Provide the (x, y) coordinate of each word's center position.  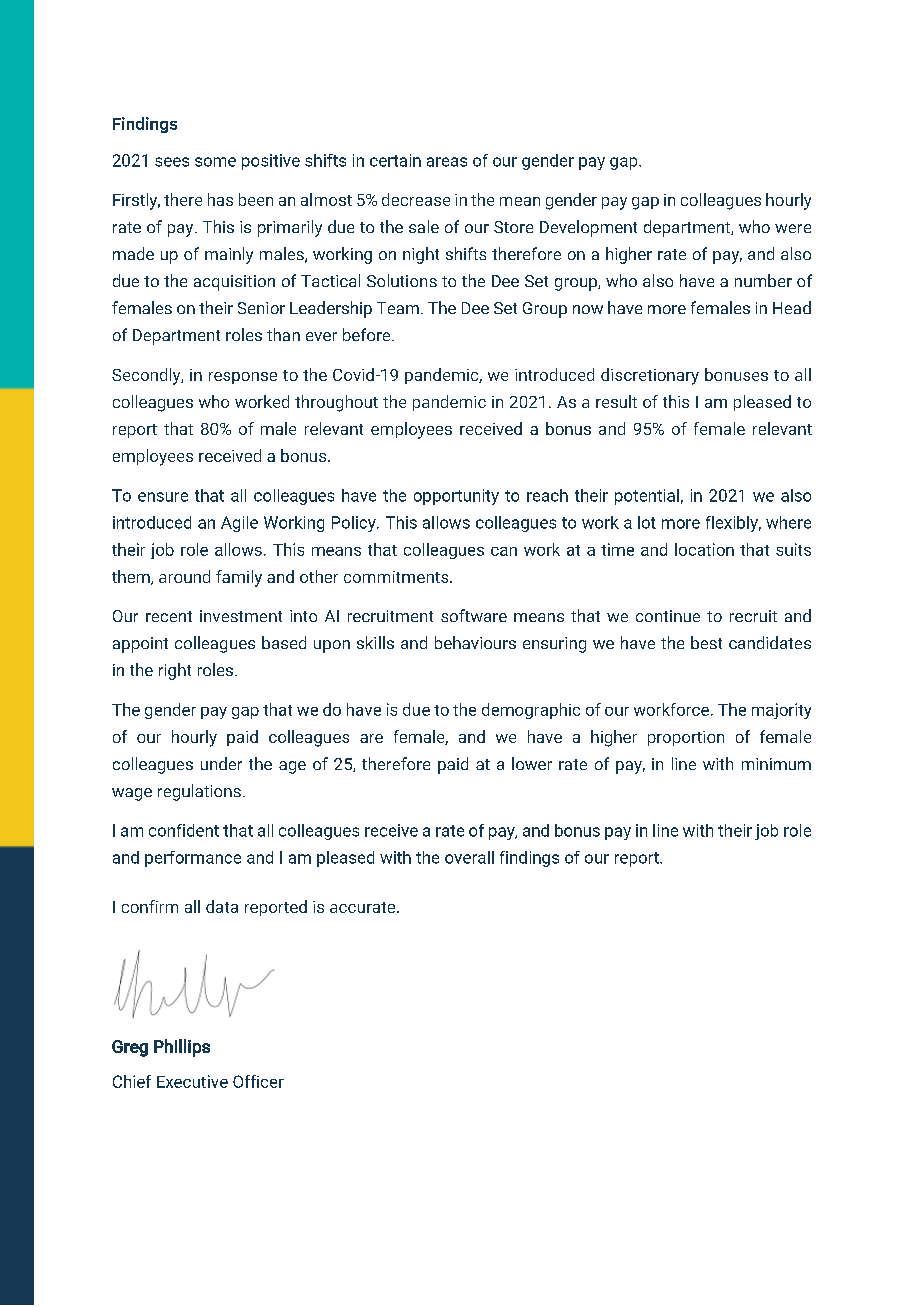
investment (241, 616)
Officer (258, 1081)
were (793, 228)
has (220, 199)
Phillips (182, 1048)
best (706, 642)
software (474, 615)
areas (447, 162)
